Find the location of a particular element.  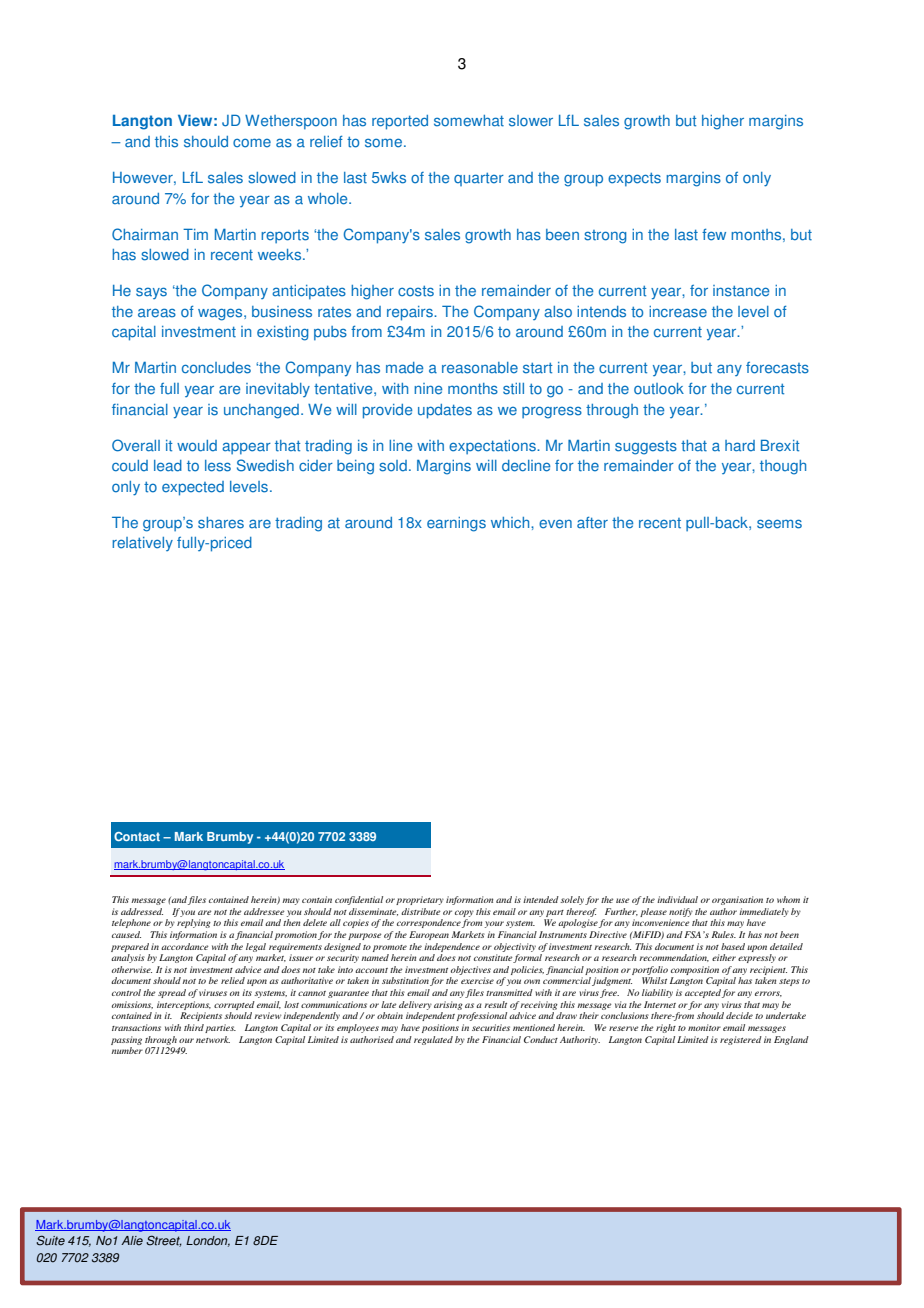

registered is located at coordinates (741, 1040).
